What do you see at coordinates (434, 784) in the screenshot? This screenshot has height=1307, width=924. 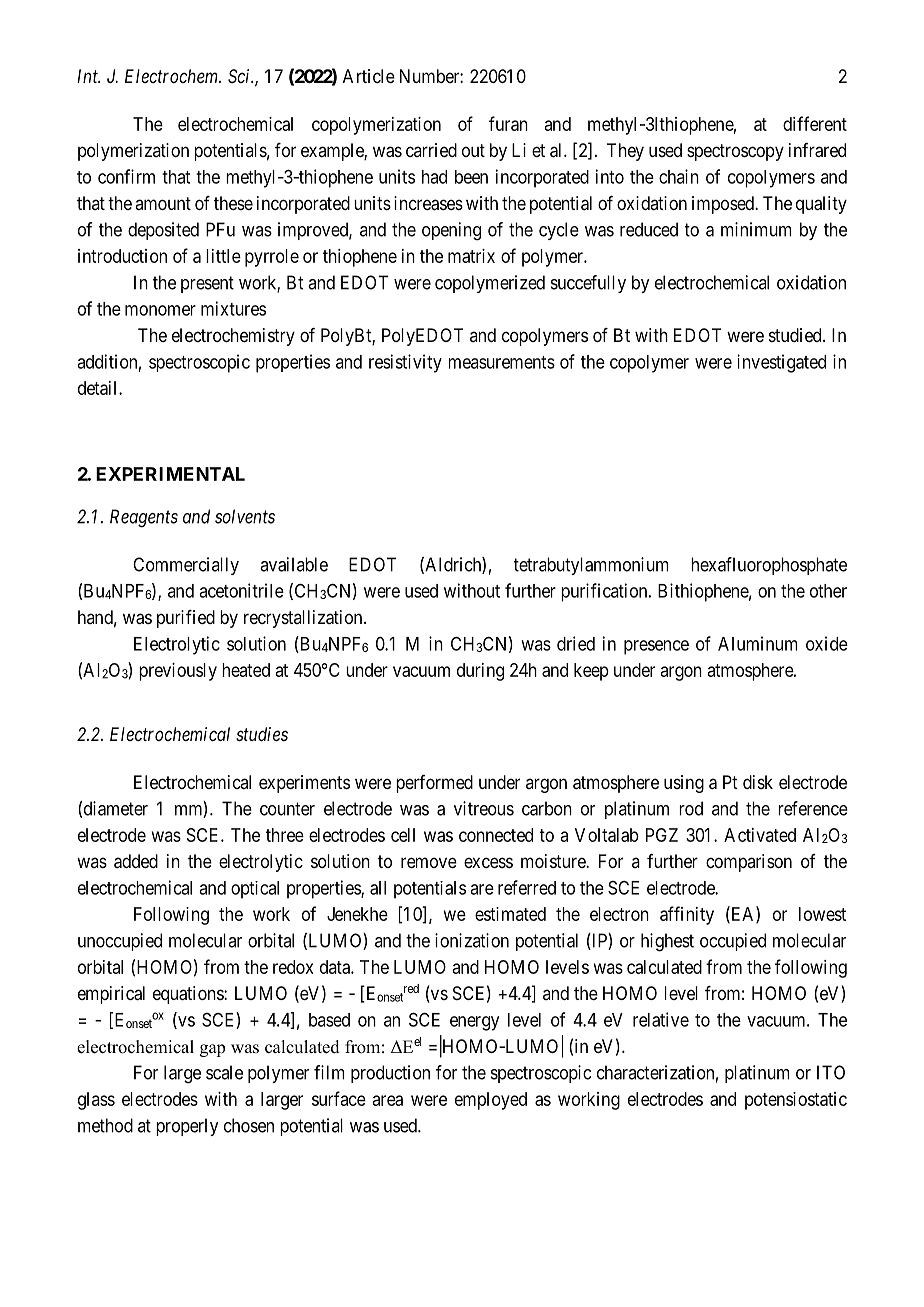 I see `performed` at bounding box center [434, 784].
